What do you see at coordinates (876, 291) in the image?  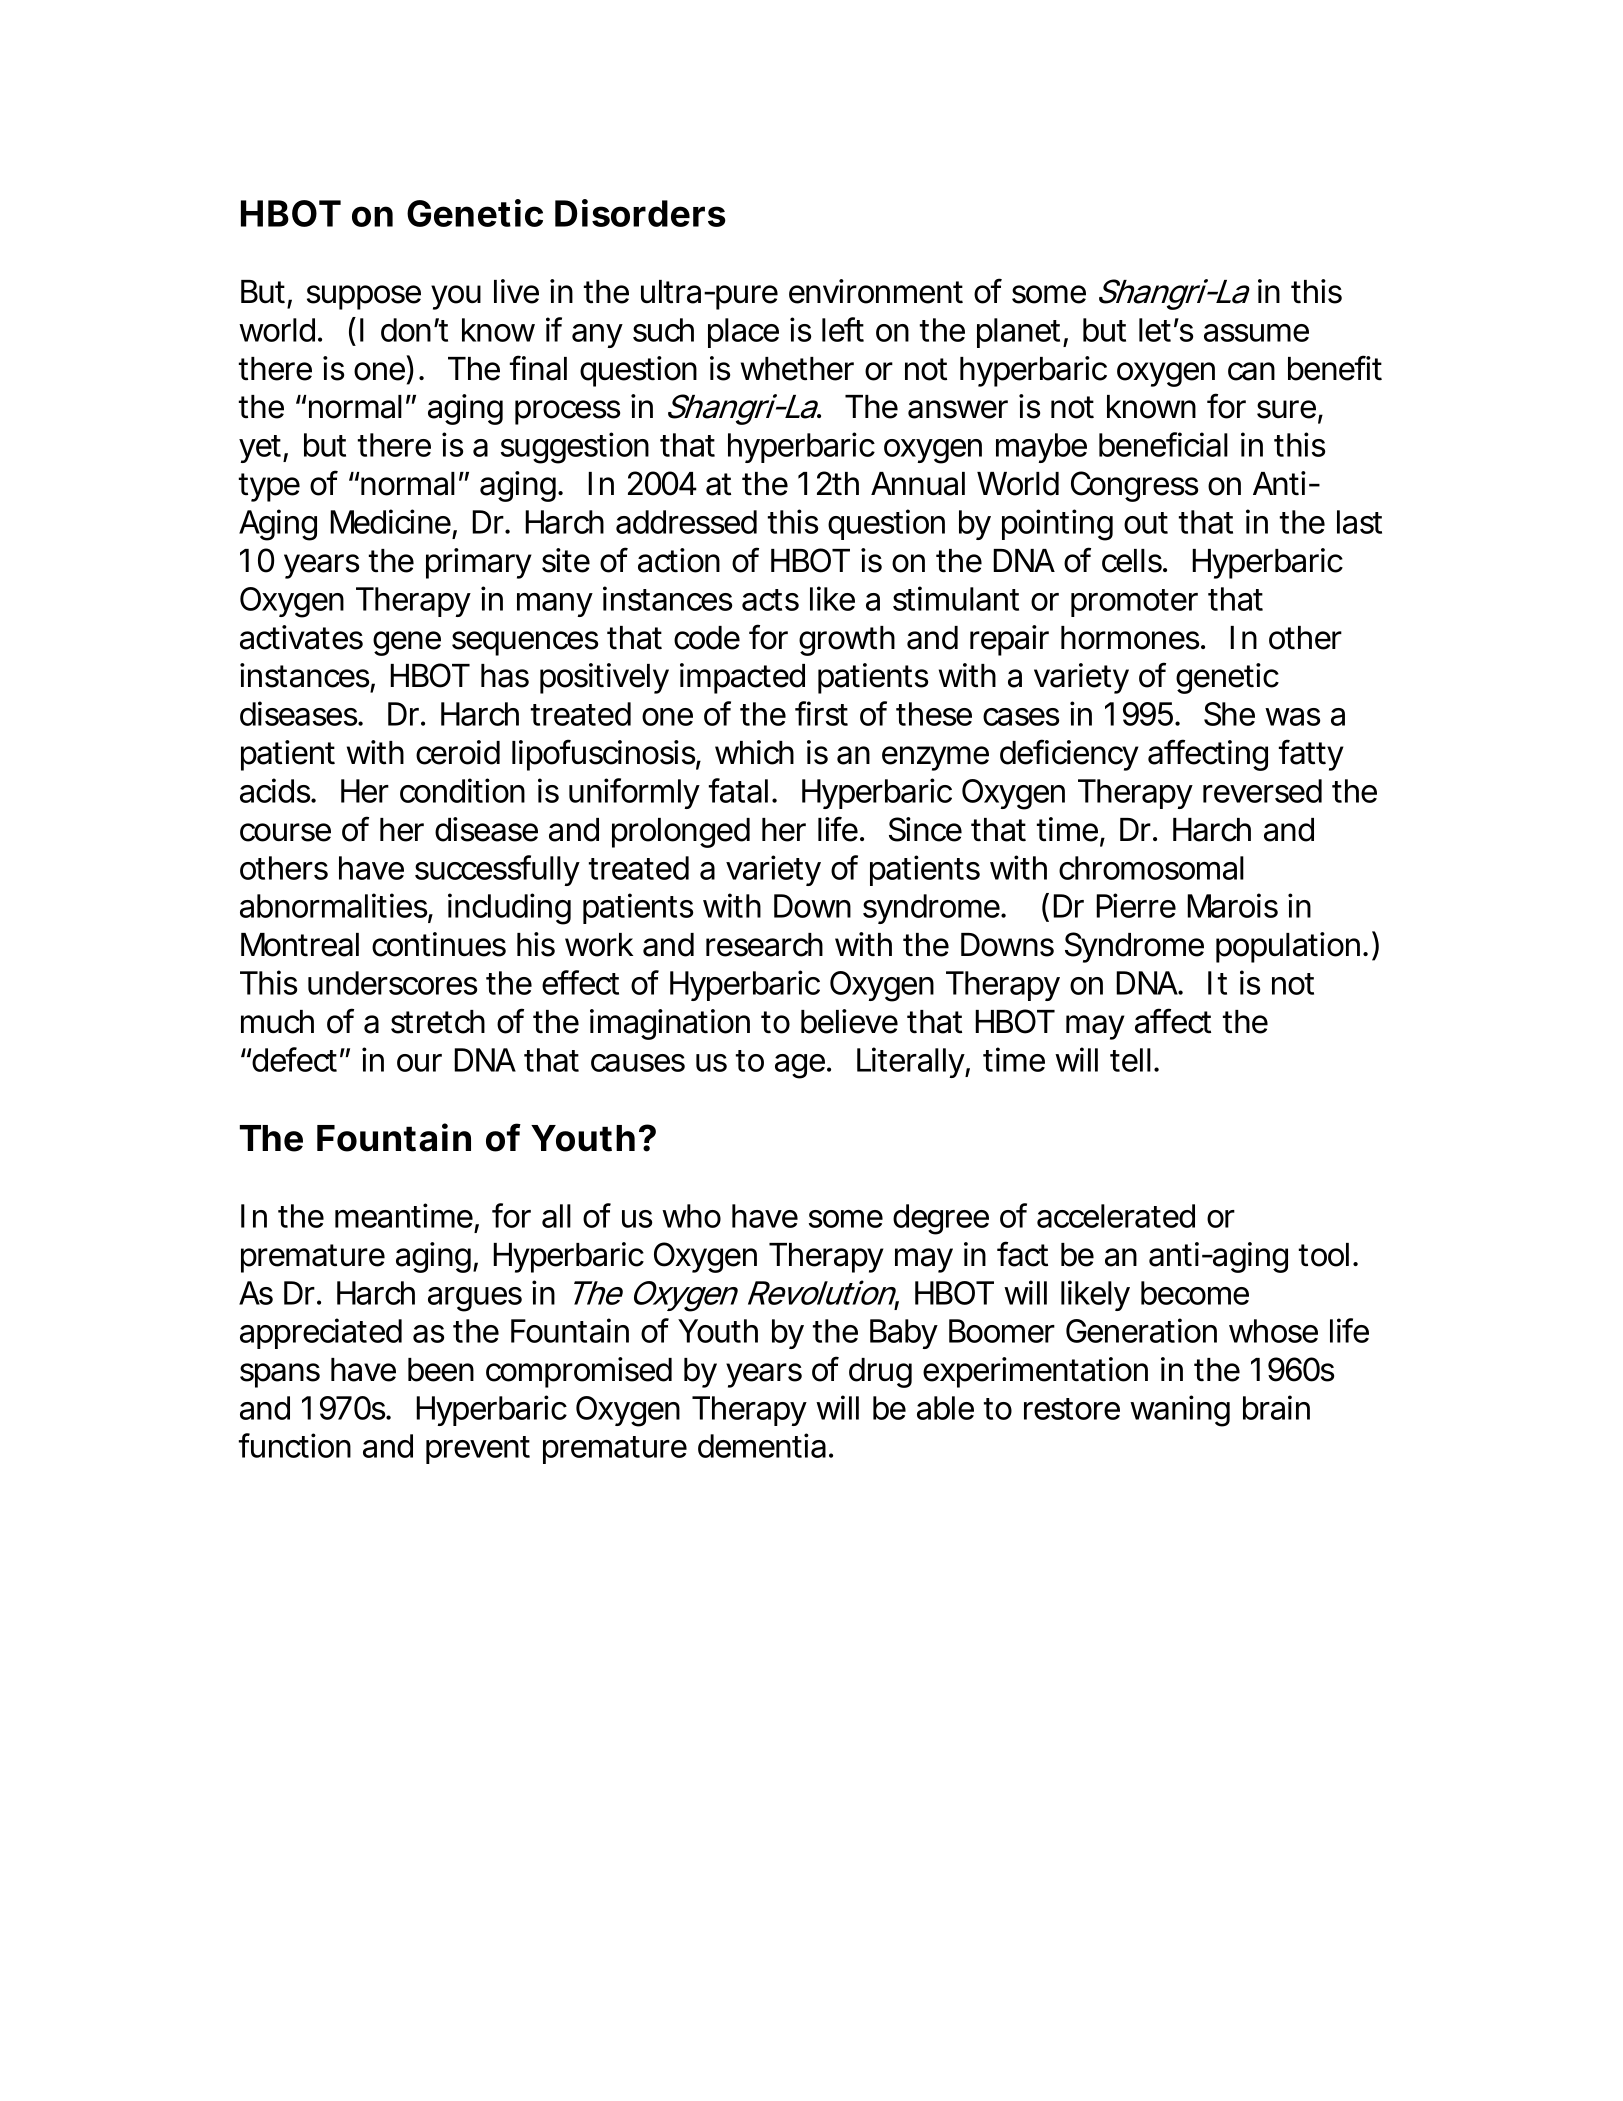 I see `environment` at bounding box center [876, 291].
